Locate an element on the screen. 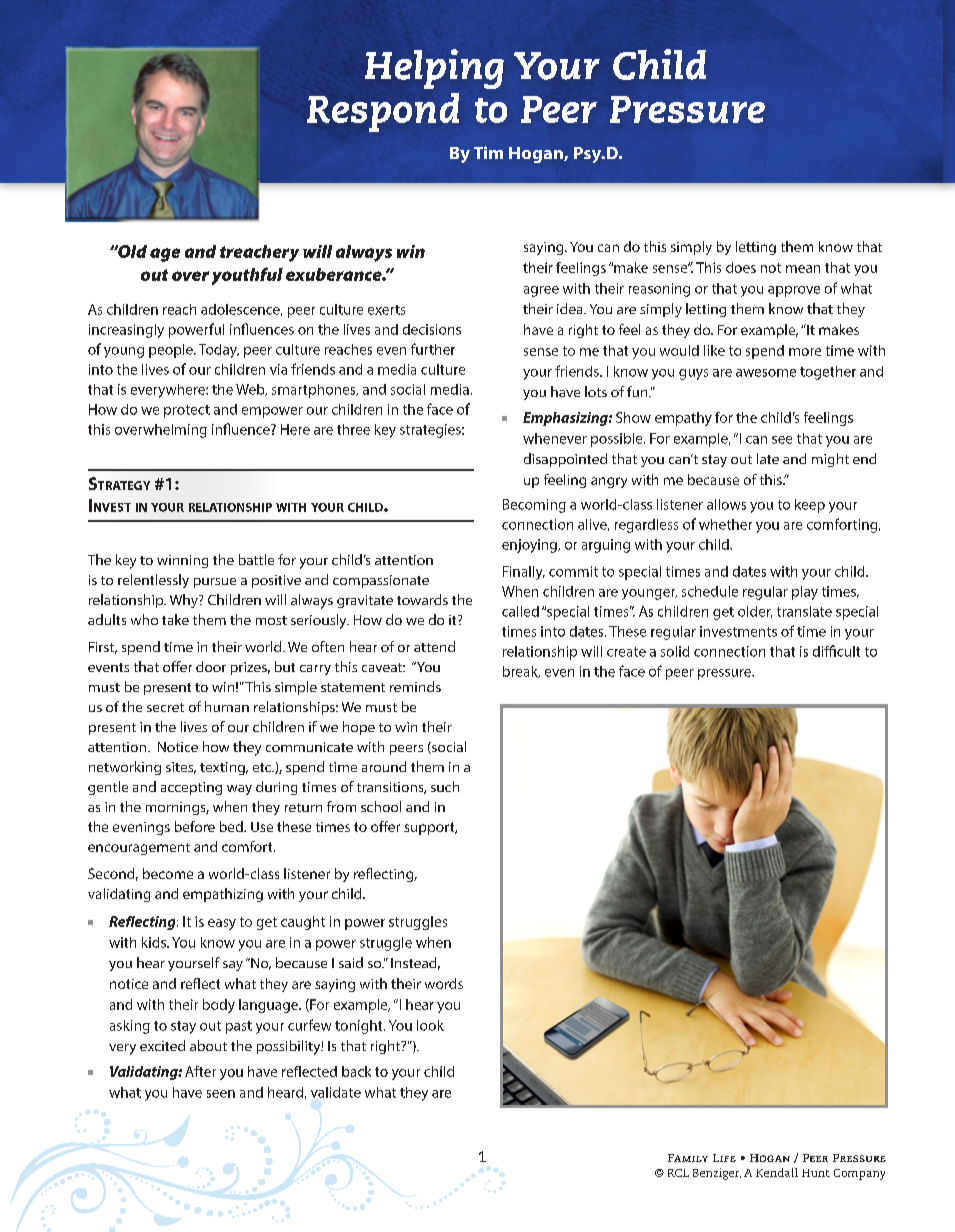 This screenshot has height=1232, width=955. Respond is located at coordinates (383, 112).
